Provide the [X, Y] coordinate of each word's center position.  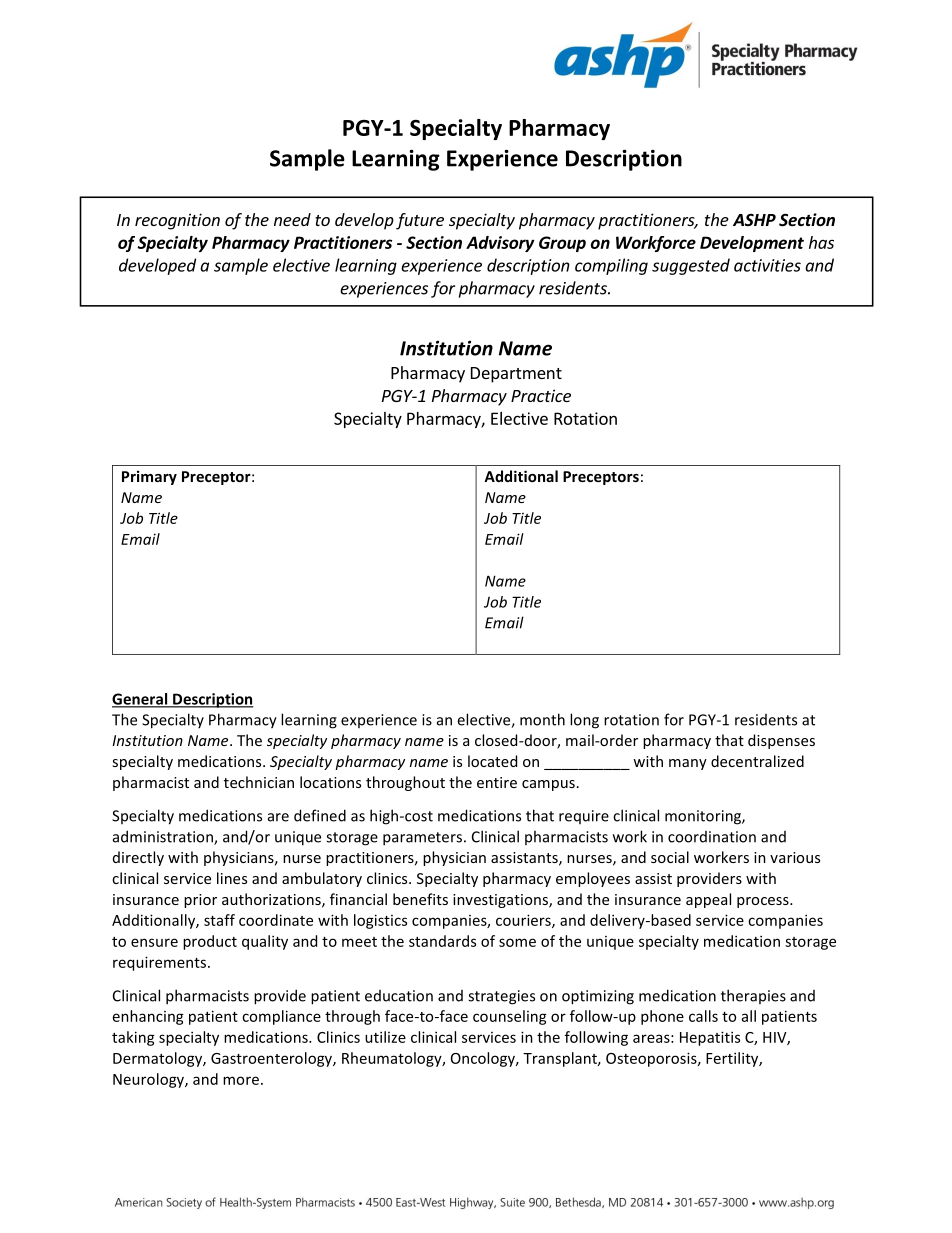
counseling [510, 1017]
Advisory [500, 244]
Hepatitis [710, 1038]
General [141, 700]
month [542, 719]
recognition [177, 221]
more [241, 1080]
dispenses [781, 741]
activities [767, 265]
